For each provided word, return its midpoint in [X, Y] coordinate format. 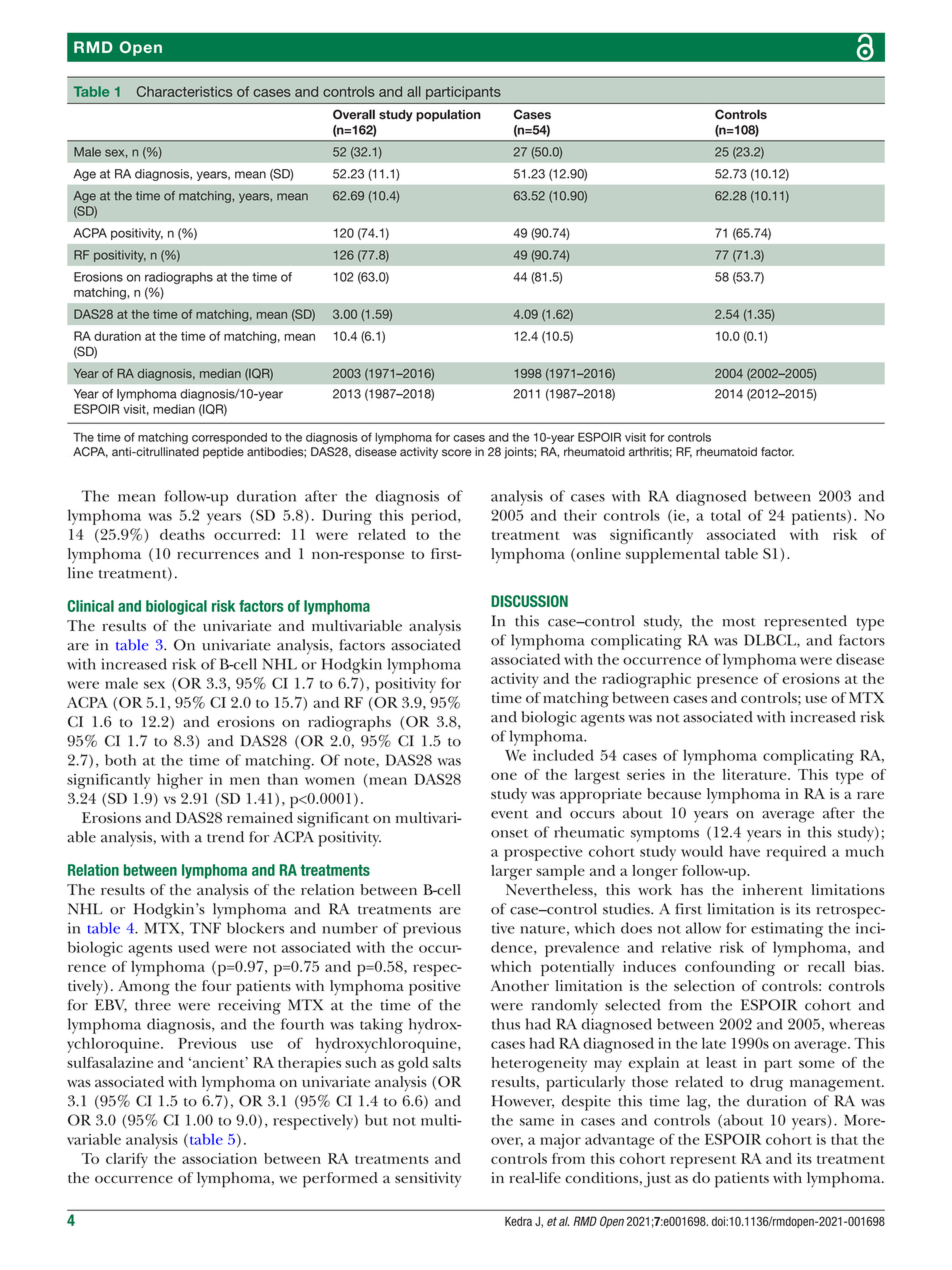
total [726, 515]
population [448, 115]
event [509, 814]
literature [755, 774]
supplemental [673, 556]
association [219, 1158]
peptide [223, 453]
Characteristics [184, 91]
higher [180, 781]
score [457, 453]
